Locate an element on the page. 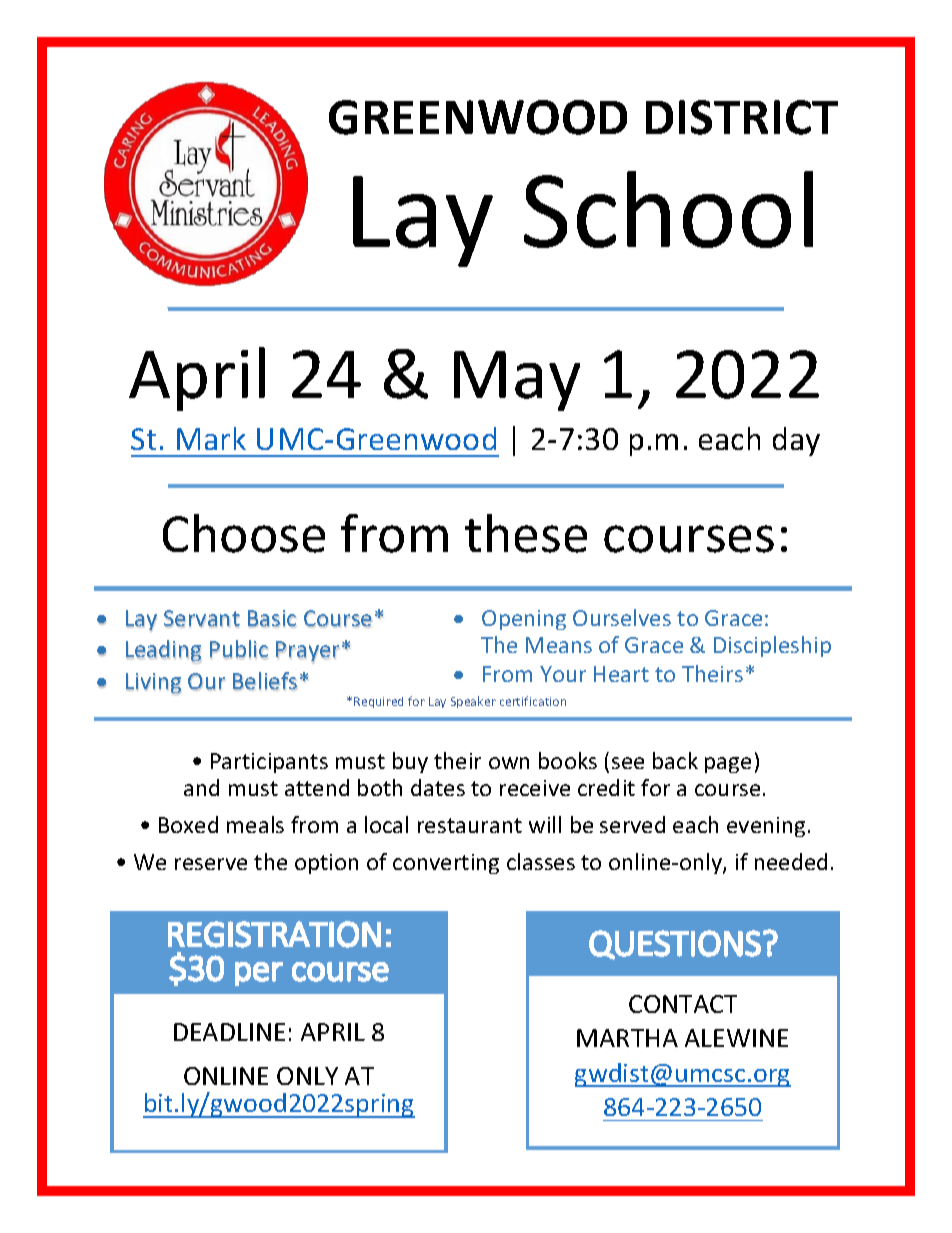 This page has width=952, height=1233. Speaker is located at coordinates (473, 702).
